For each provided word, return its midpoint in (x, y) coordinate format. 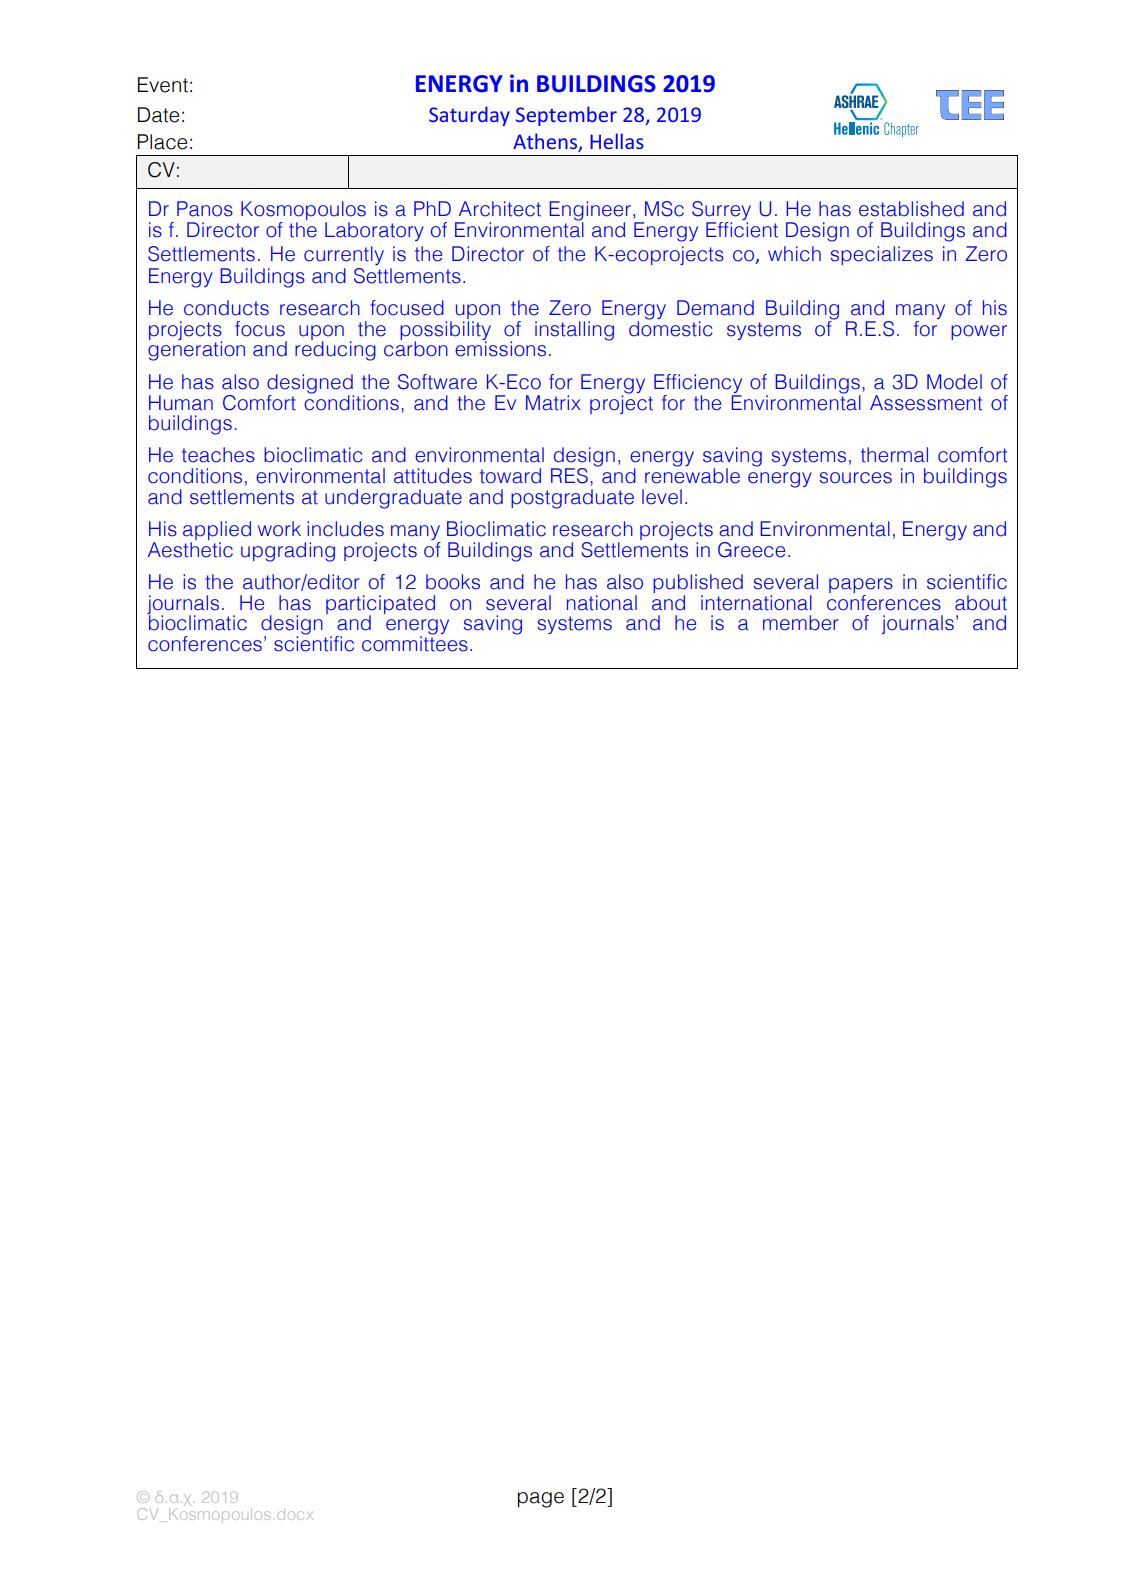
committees (415, 643)
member (801, 623)
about (981, 603)
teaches (218, 455)
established (911, 209)
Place (162, 142)
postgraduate (573, 499)
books (453, 582)
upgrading (288, 552)
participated (380, 605)
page (541, 1500)
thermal (894, 455)
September (566, 116)
